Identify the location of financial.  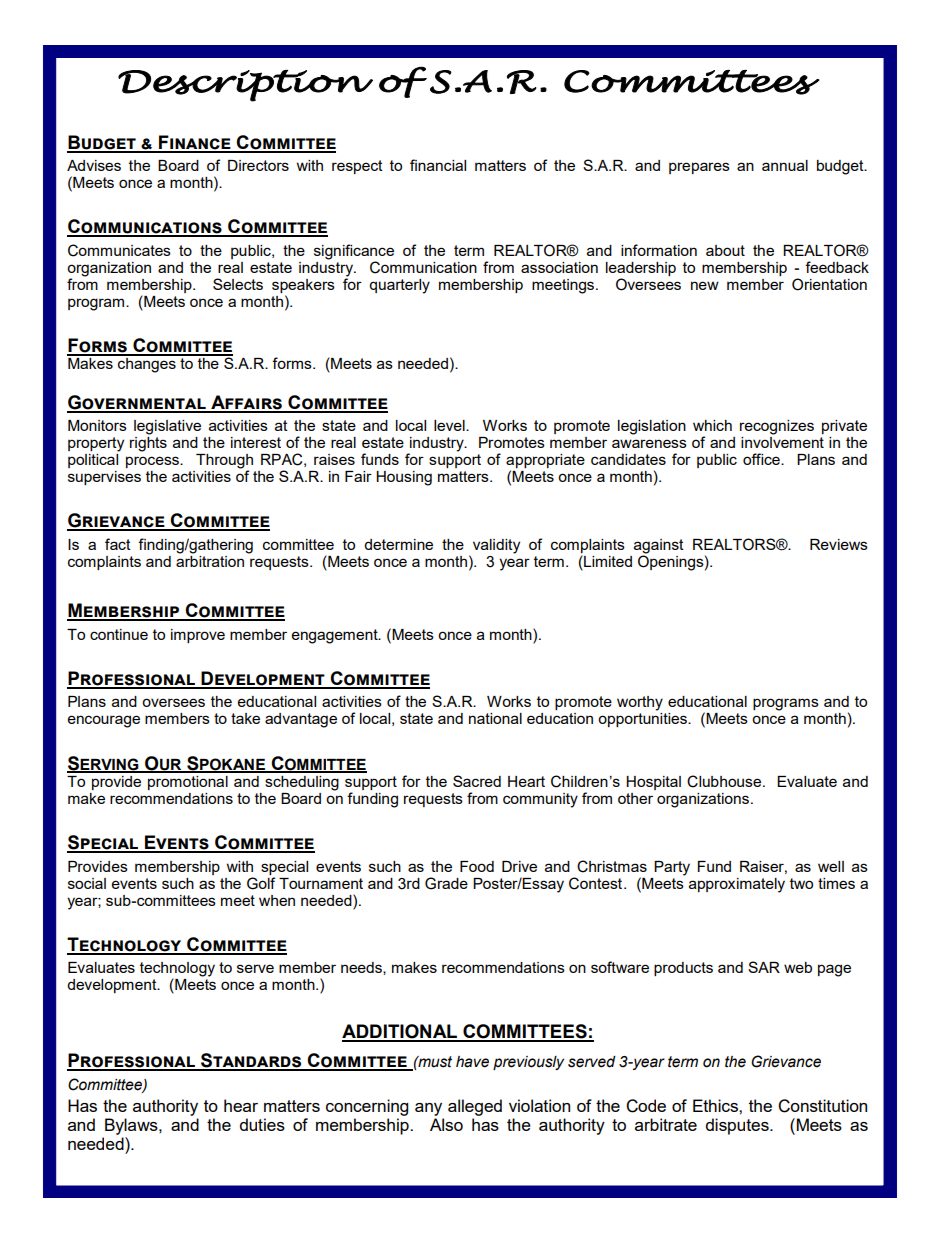
(438, 165).
